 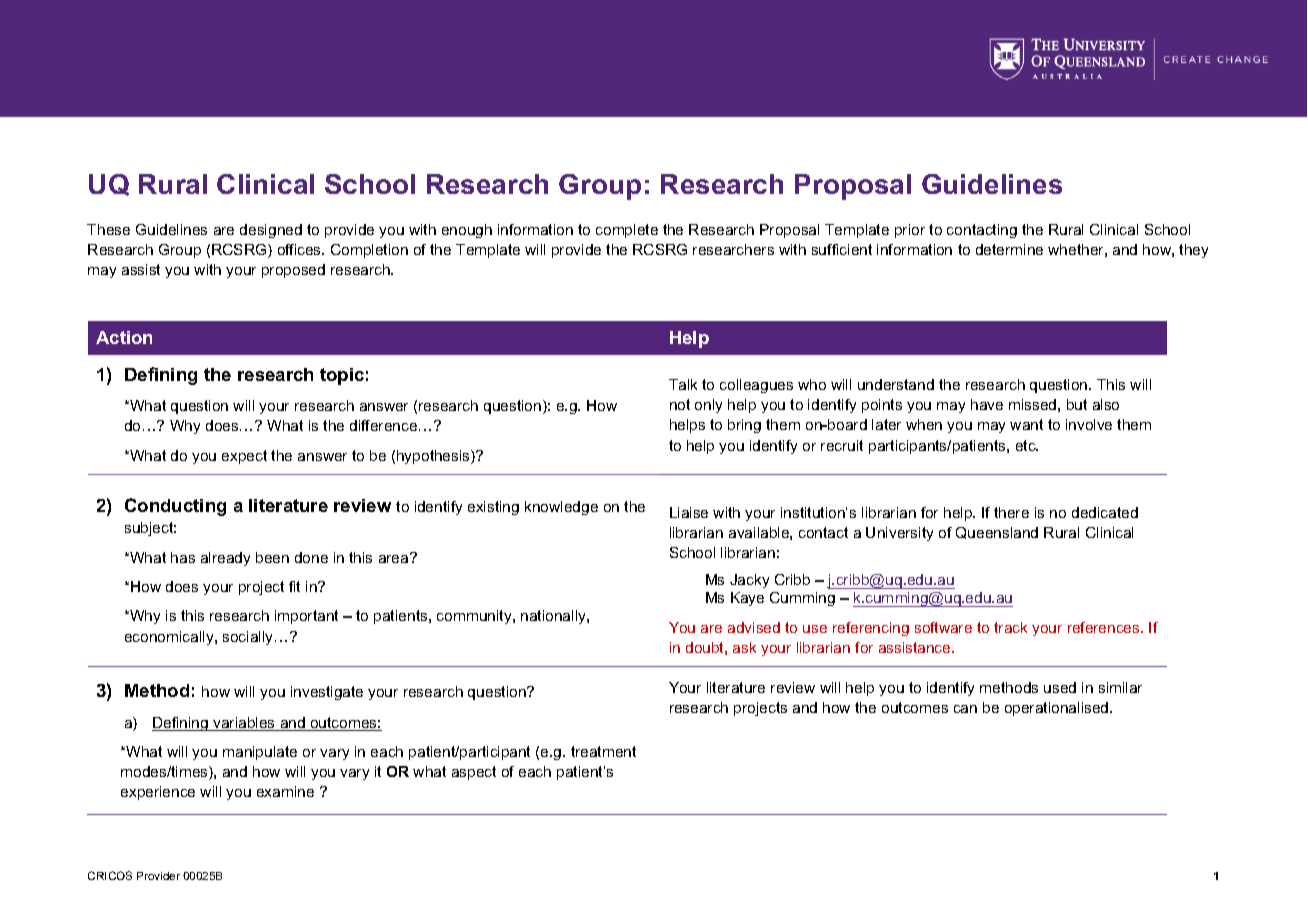 What do you see at coordinates (1009, 249) in the screenshot?
I see `determine` at bounding box center [1009, 249].
